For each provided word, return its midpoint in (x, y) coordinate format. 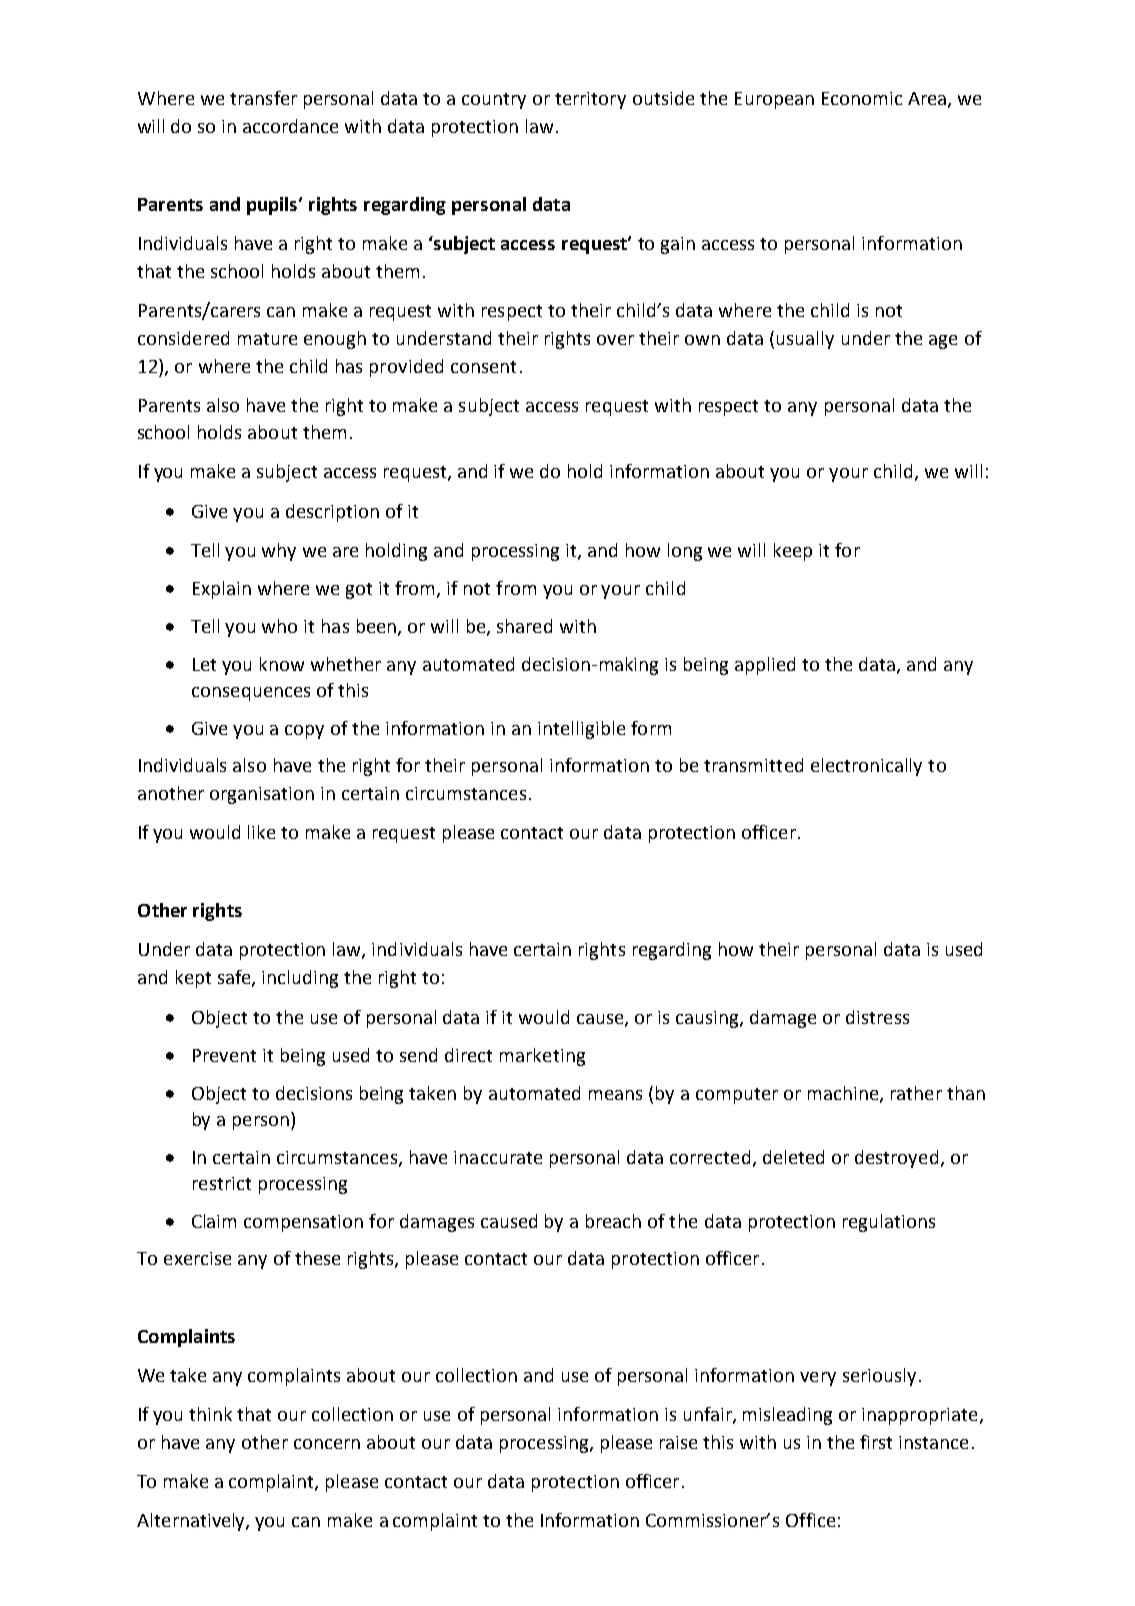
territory (590, 100)
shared (524, 626)
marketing (542, 1057)
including (300, 979)
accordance (290, 126)
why (279, 552)
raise (678, 1442)
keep (793, 552)
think (210, 1414)
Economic (862, 98)
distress (877, 1017)
